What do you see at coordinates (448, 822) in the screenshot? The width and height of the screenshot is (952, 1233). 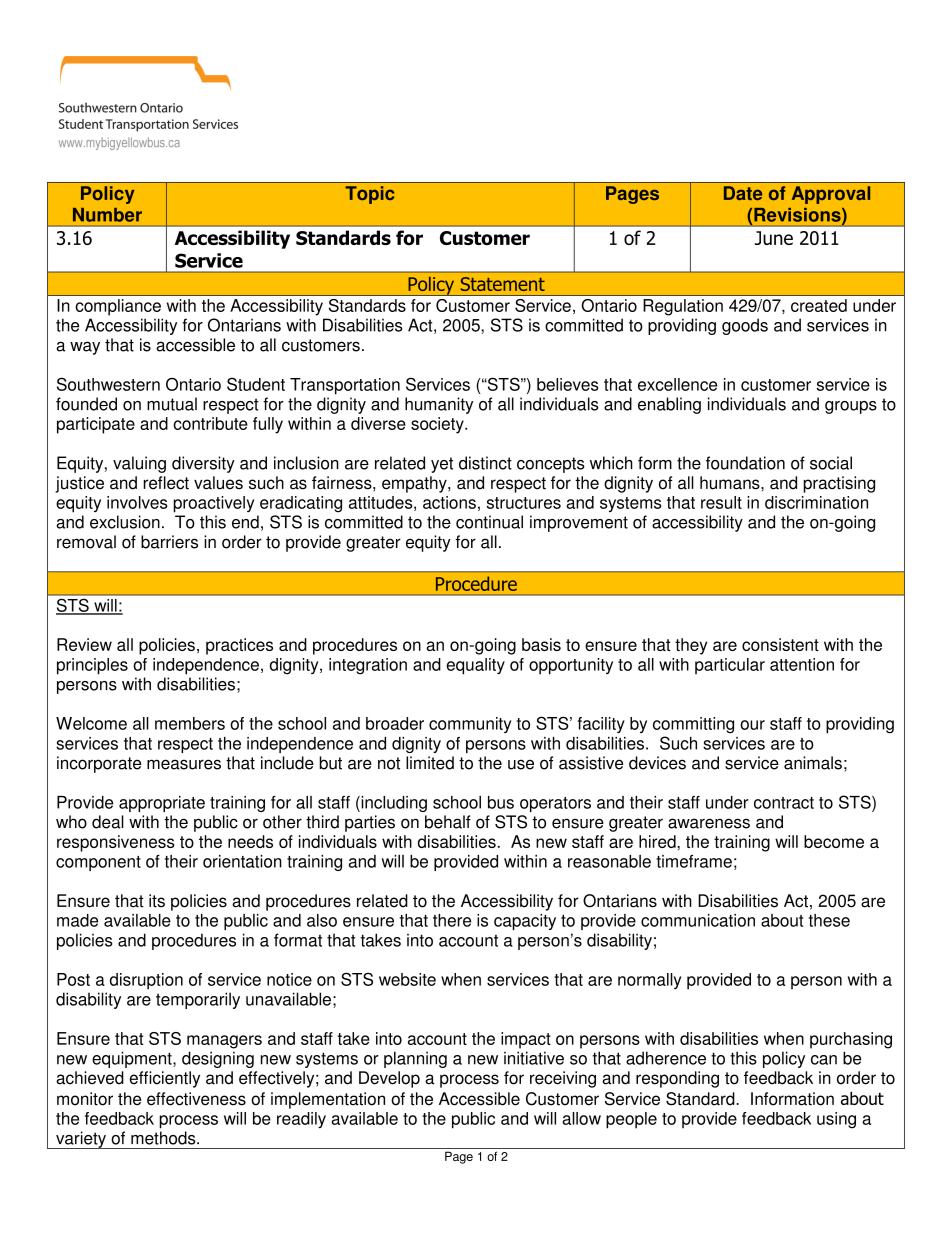 I see `behalf` at bounding box center [448, 822].
